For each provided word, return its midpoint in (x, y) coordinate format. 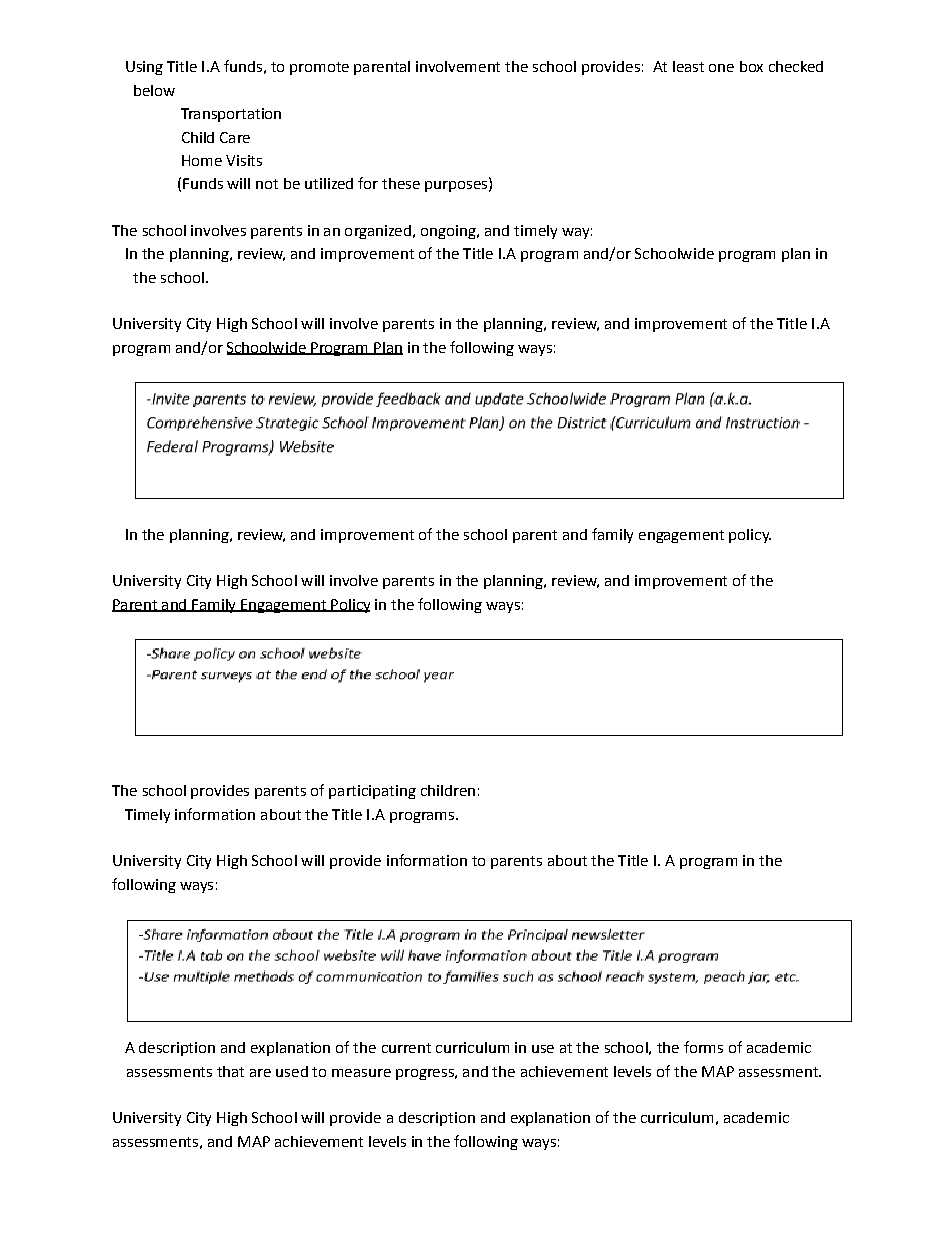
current (406, 1048)
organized (378, 232)
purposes (457, 186)
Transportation (231, 115)
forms (703, 1047)
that (230, 1071)
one (721, 68)
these (401, 183)
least (688, 66)
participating (372, 792)
